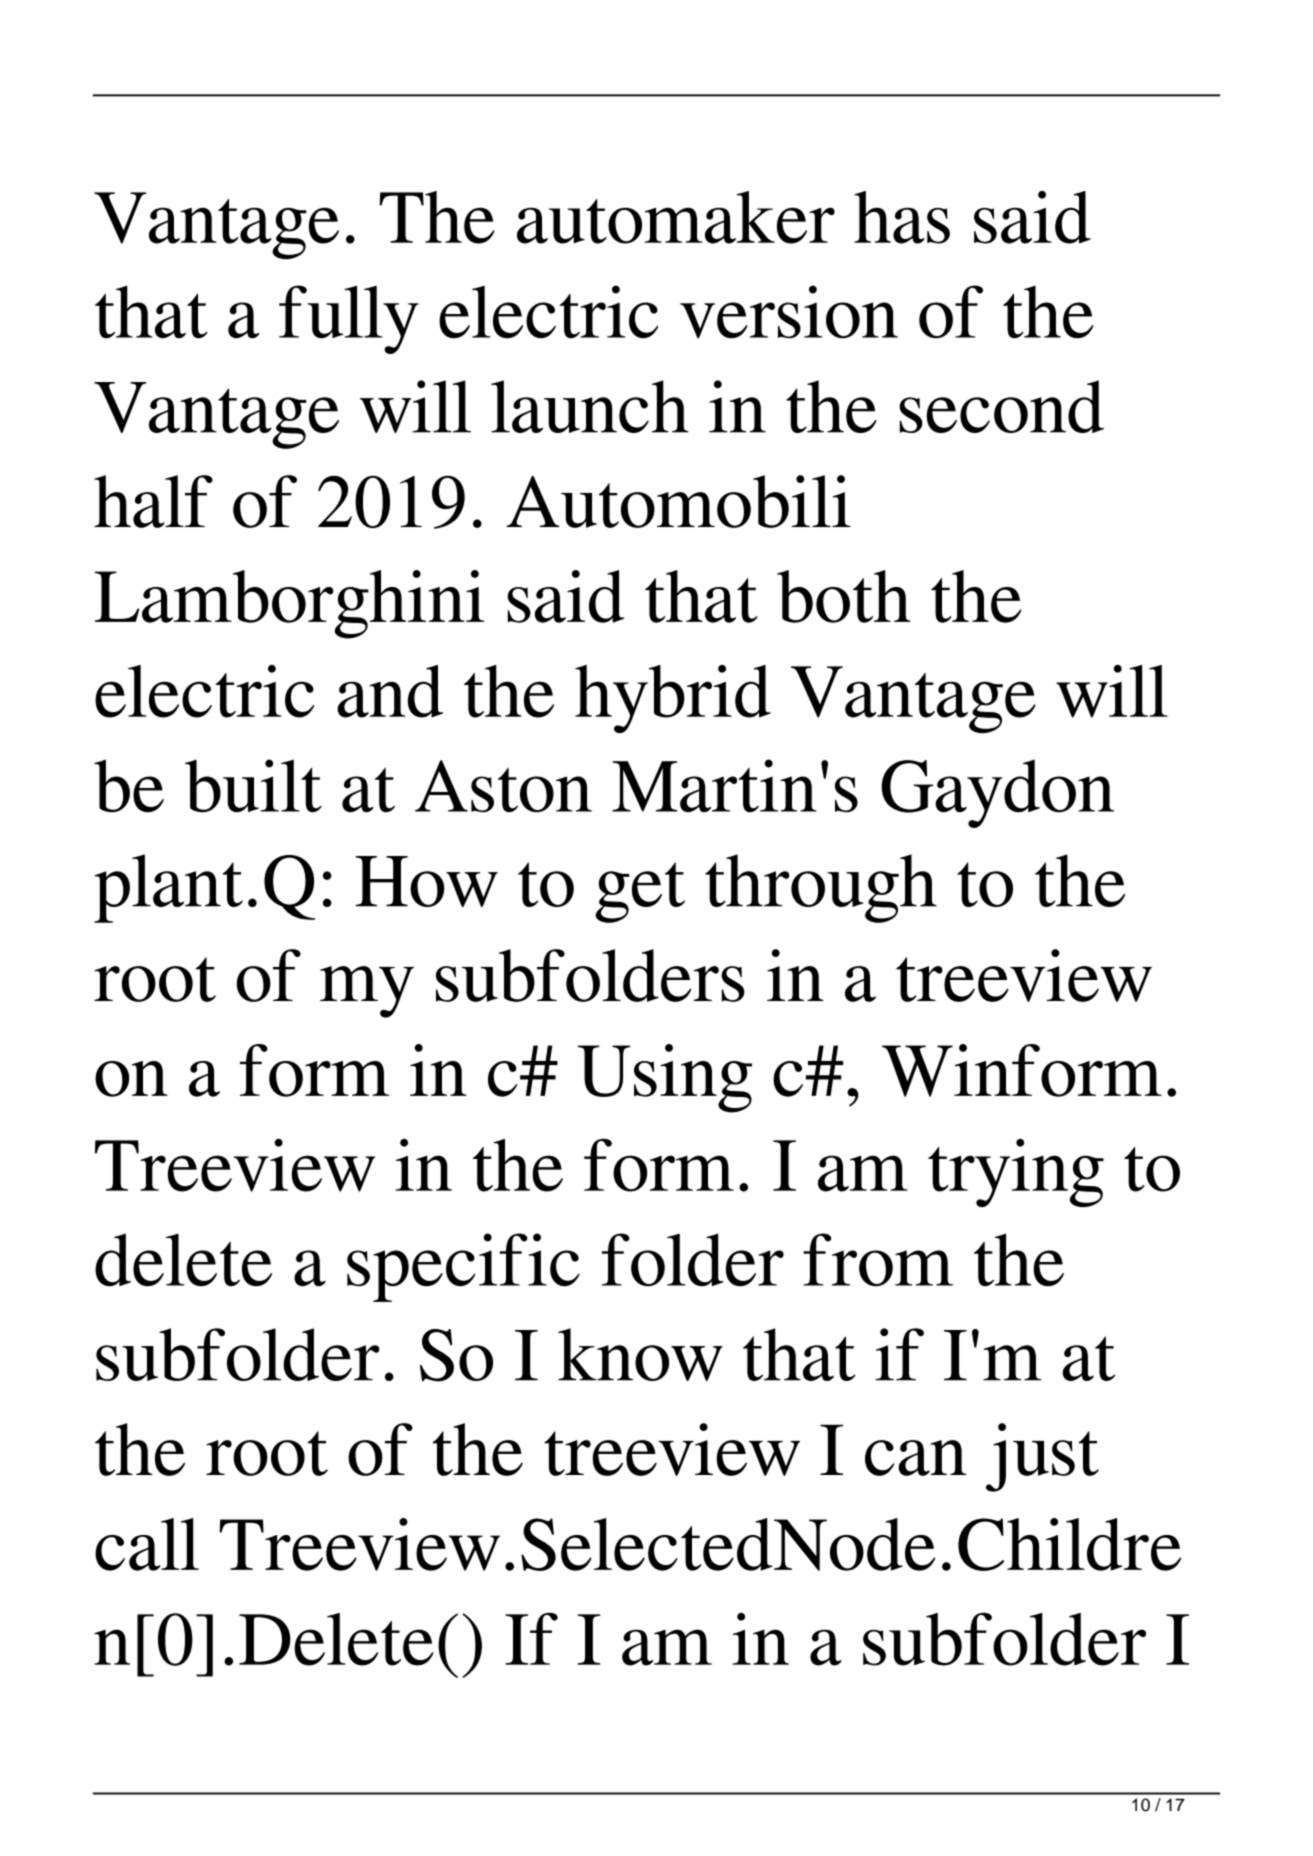 The height and width of the screenshot is (1856, 1313). Describe the element at coordinates (664, 1078) in the screenshot. I see `Using` at that location.
